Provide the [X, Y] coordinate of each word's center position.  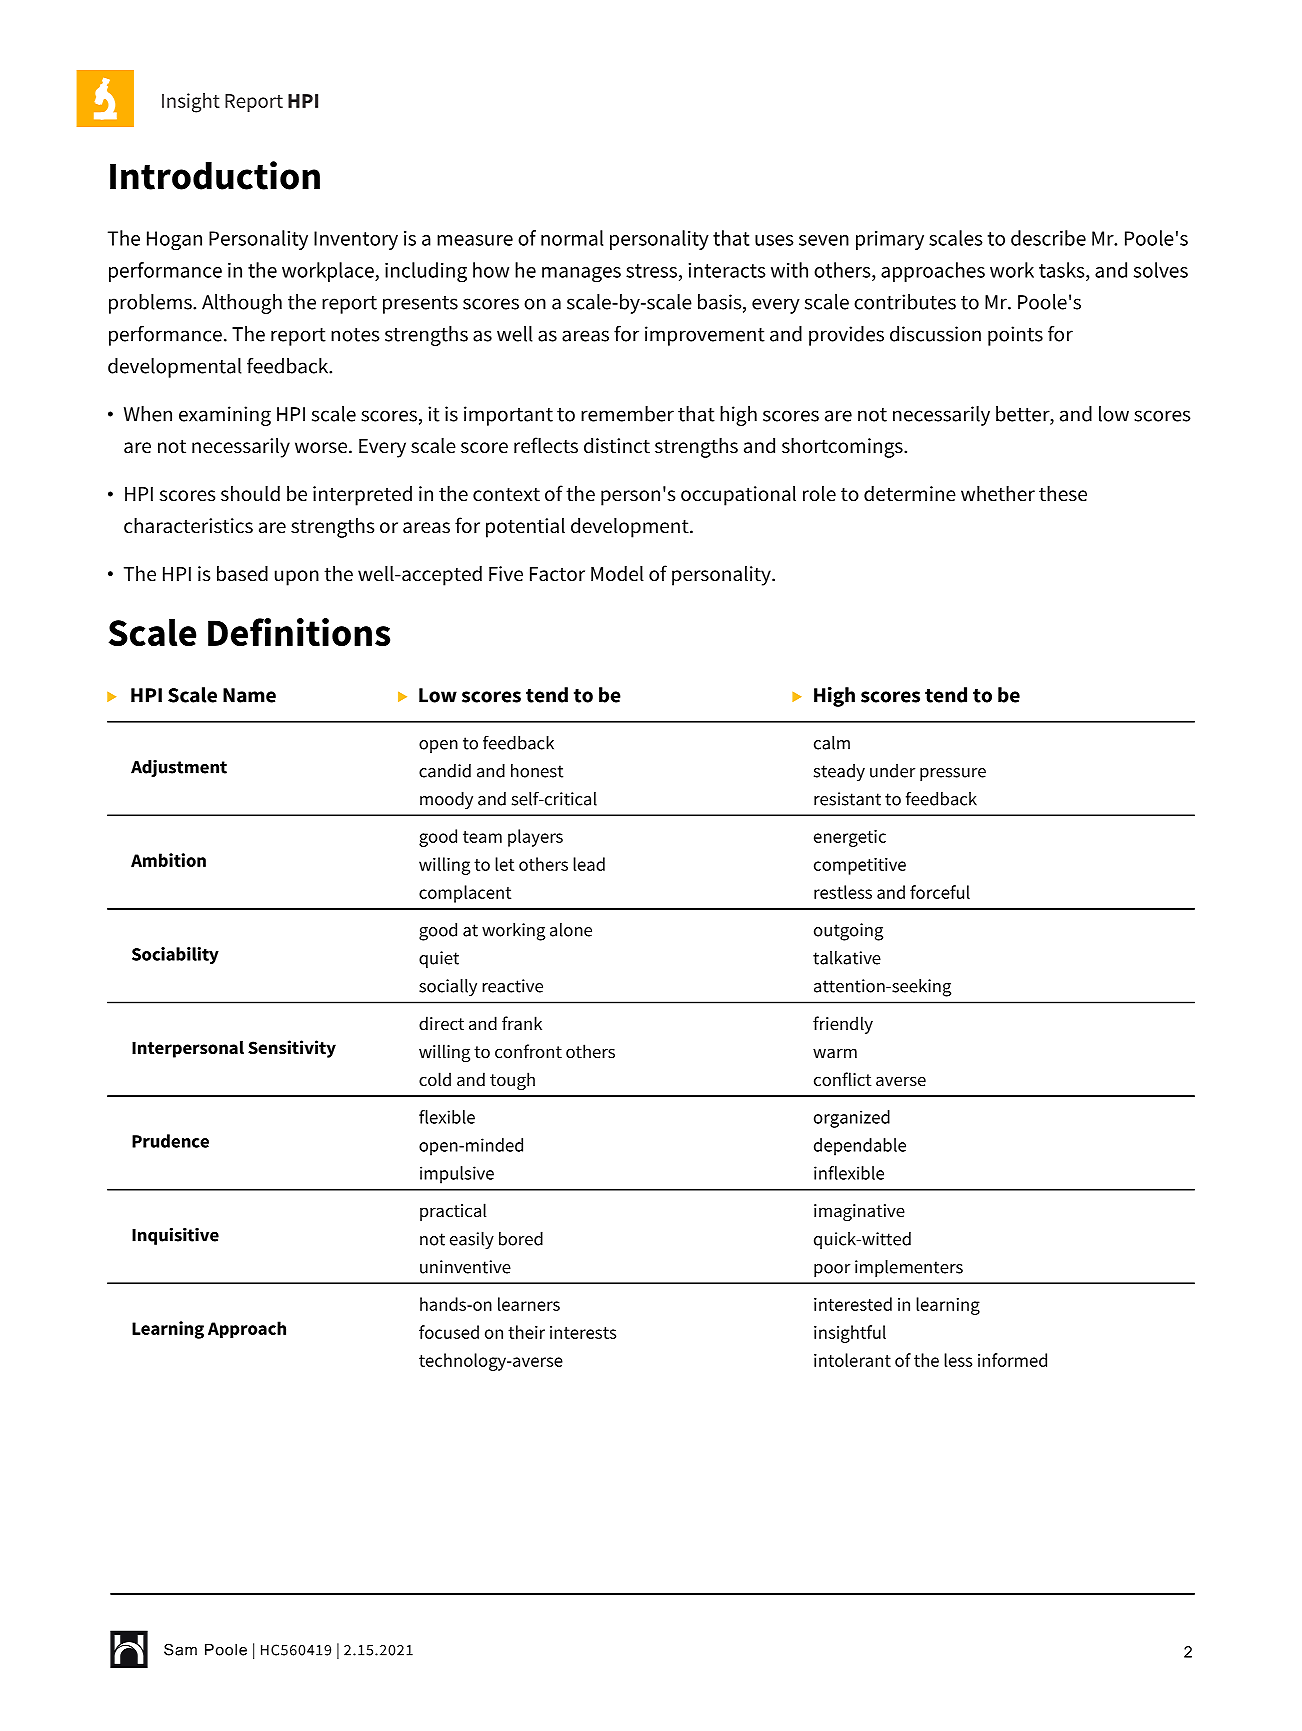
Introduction [215, 175]
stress [651, 271]
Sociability [175, 955]
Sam [180, 1649]
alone [571, 930]
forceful [940, 892]
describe [1048, 238]
